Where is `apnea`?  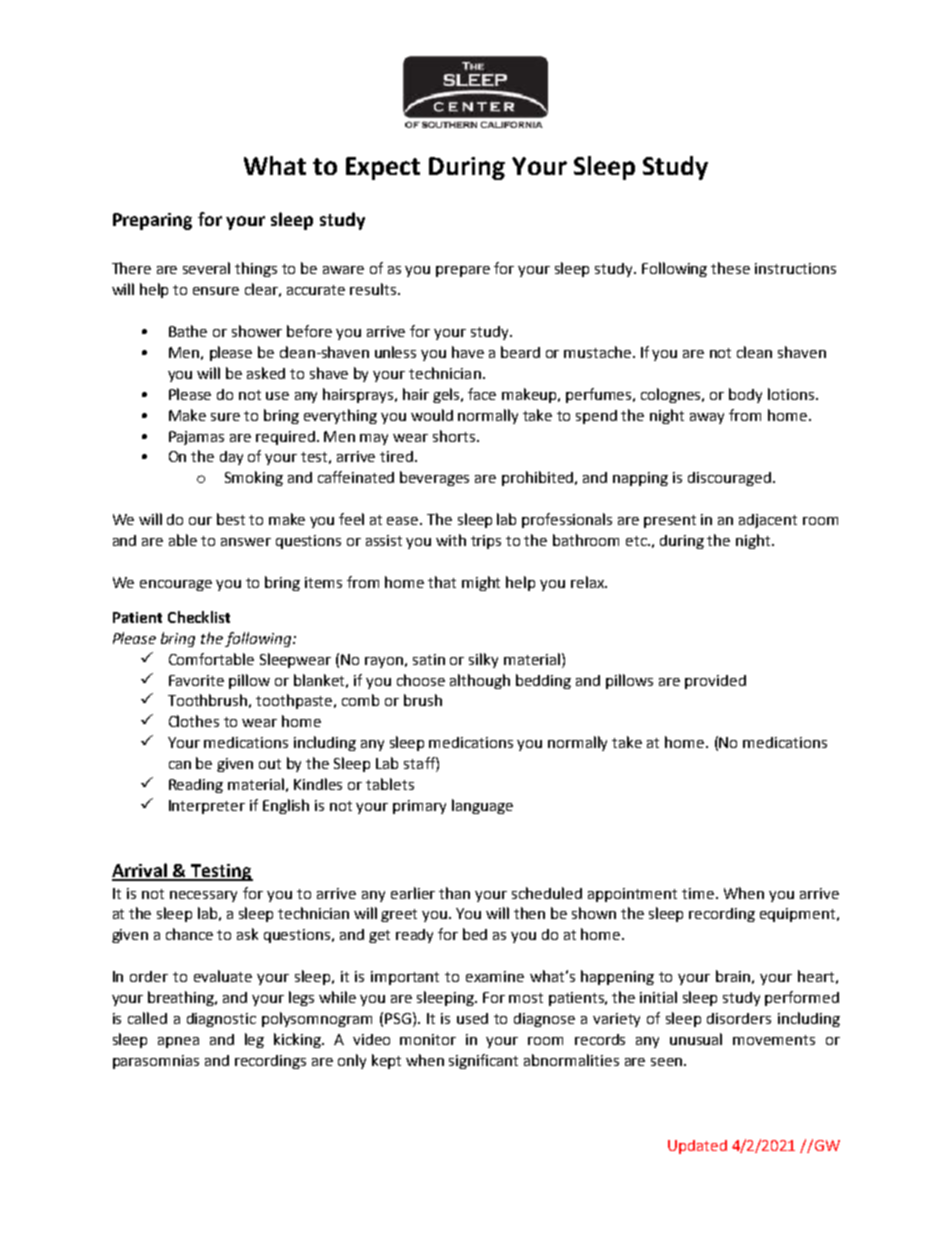 apnea is located at coordinates (178, 1042).
